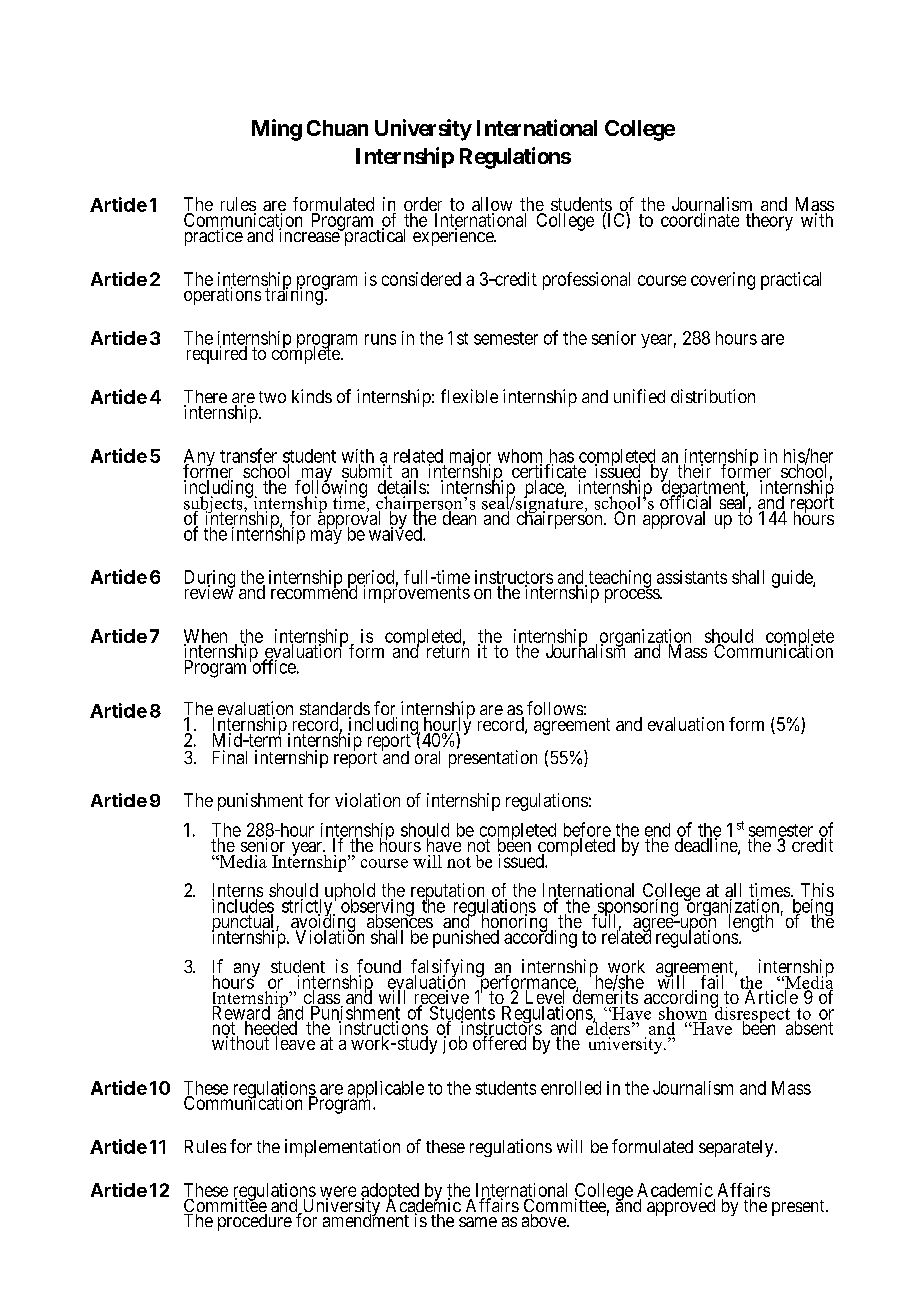 This screenshot has width=924, height=1307. Describe the element at coordinates (255, 1222) in the screenshot. I see `procedure` at that location.
